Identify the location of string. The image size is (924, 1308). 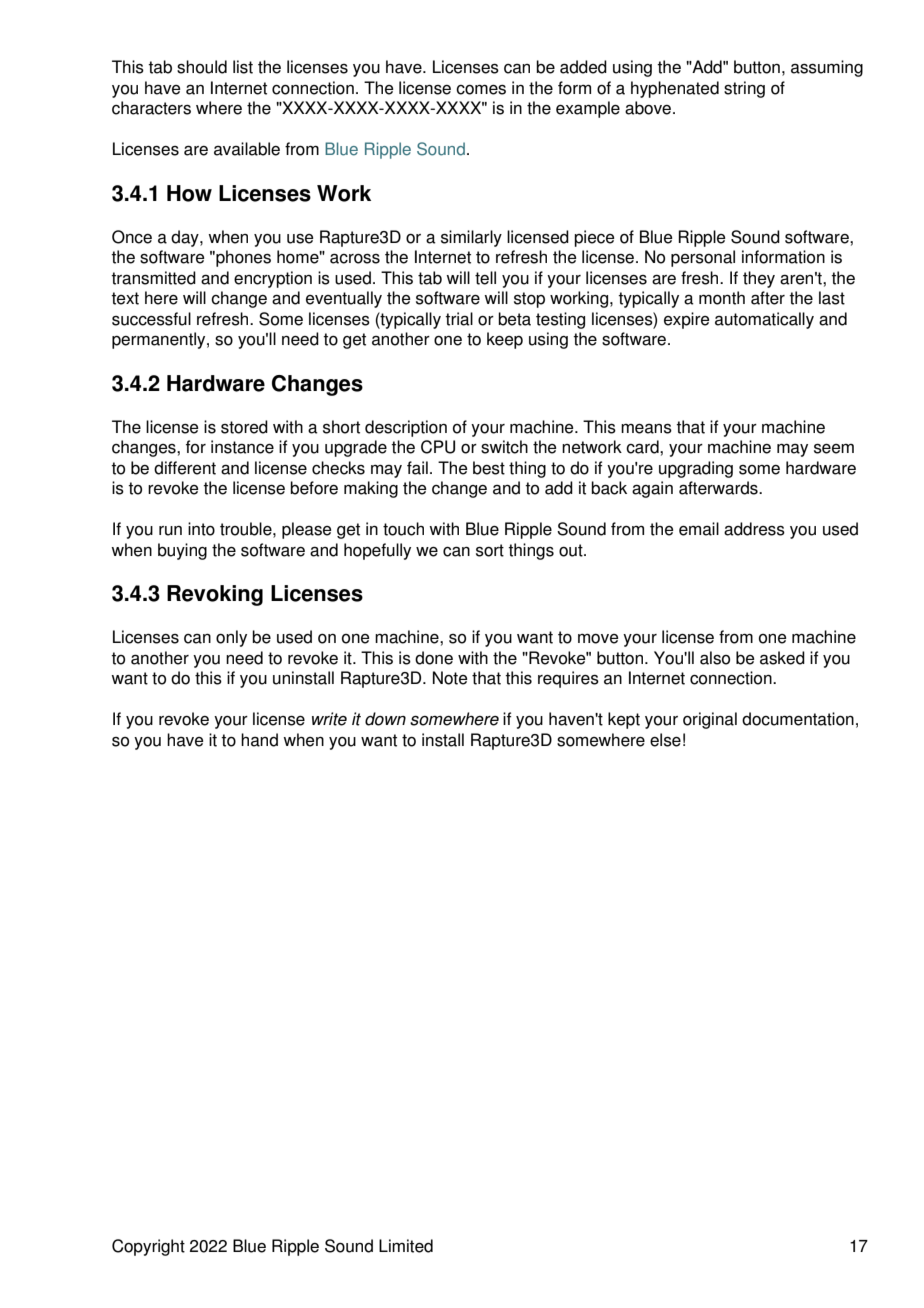
(744, 89).
